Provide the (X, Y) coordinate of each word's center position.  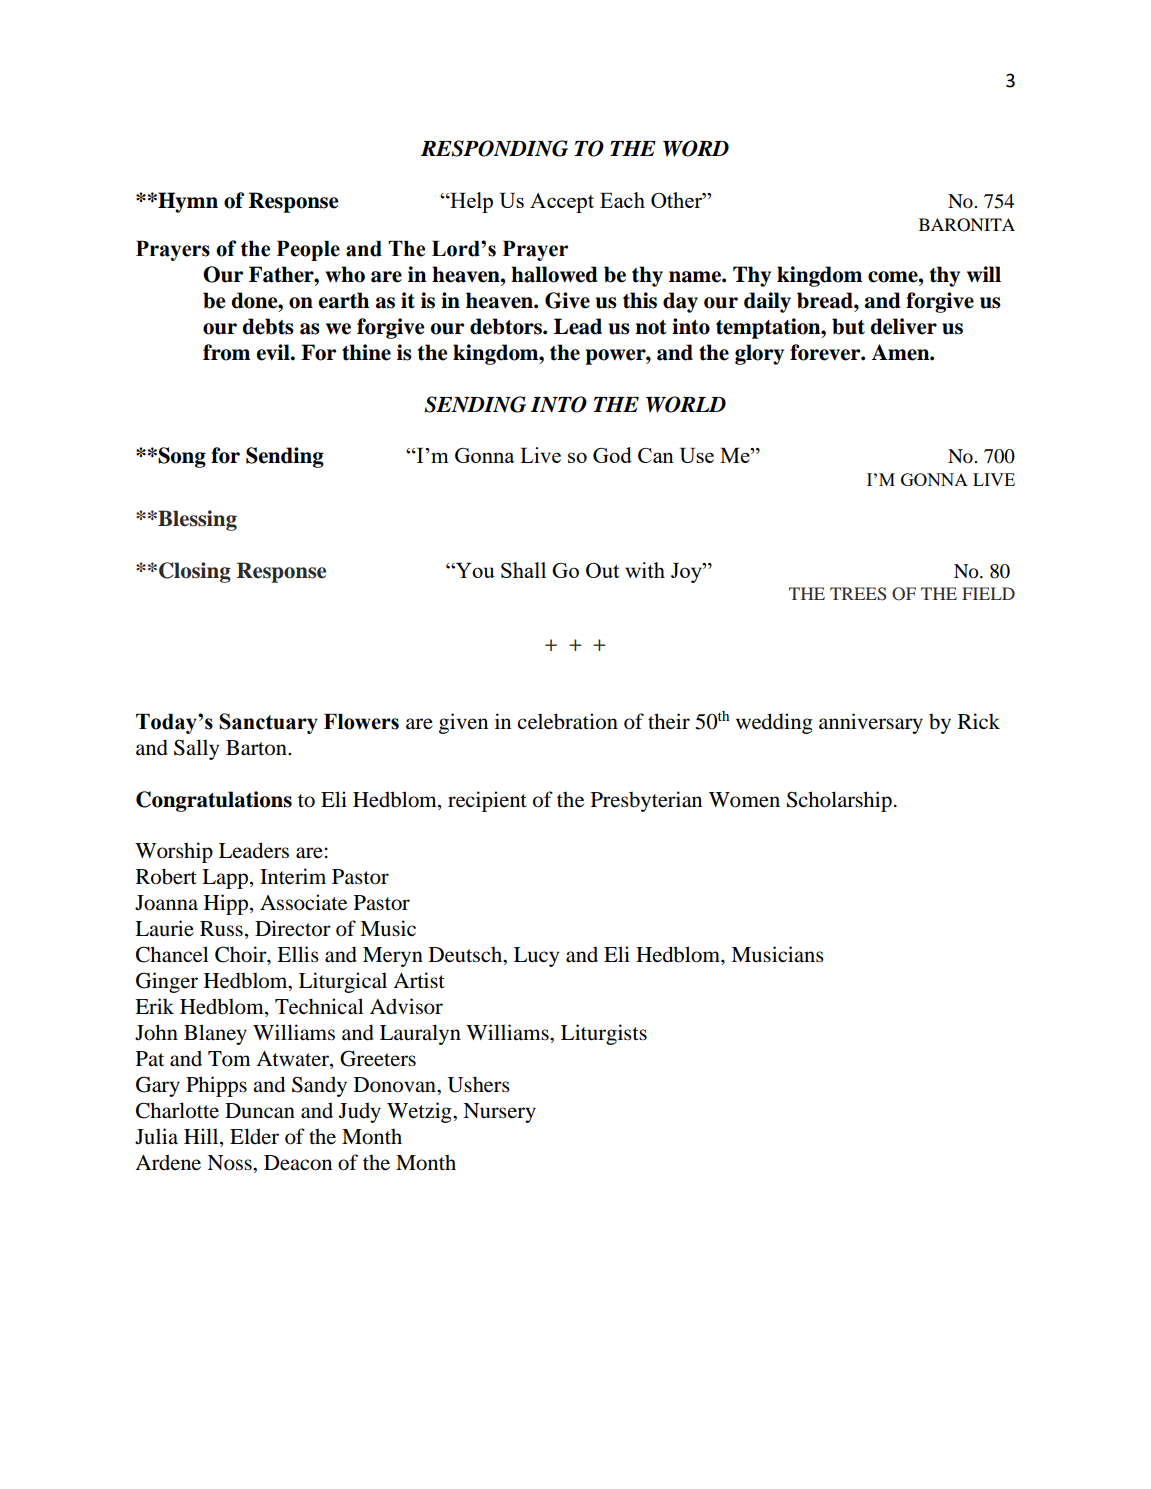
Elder (254, 1136)
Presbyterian (646, 801)
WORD (696, 148)
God (612, 455)
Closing (195, 572)
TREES (858, 594)
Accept (562, 203)
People (308, 251)
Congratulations (214, 801)
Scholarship (839, 801)
